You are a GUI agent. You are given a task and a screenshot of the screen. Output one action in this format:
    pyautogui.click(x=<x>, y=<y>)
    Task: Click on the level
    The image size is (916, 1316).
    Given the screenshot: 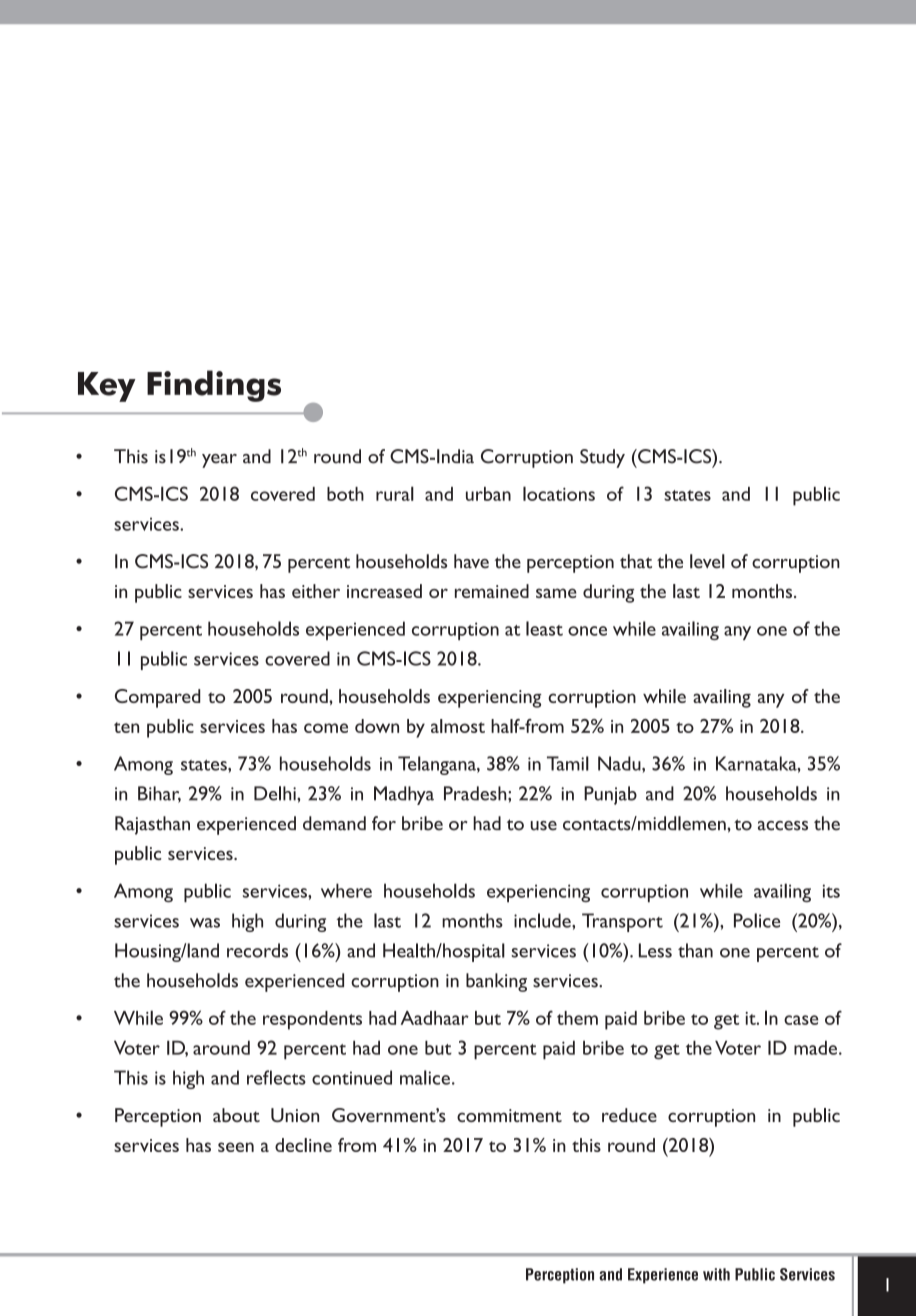 What is the action you would take?
    pyautogui.click(x=707, y=561)
